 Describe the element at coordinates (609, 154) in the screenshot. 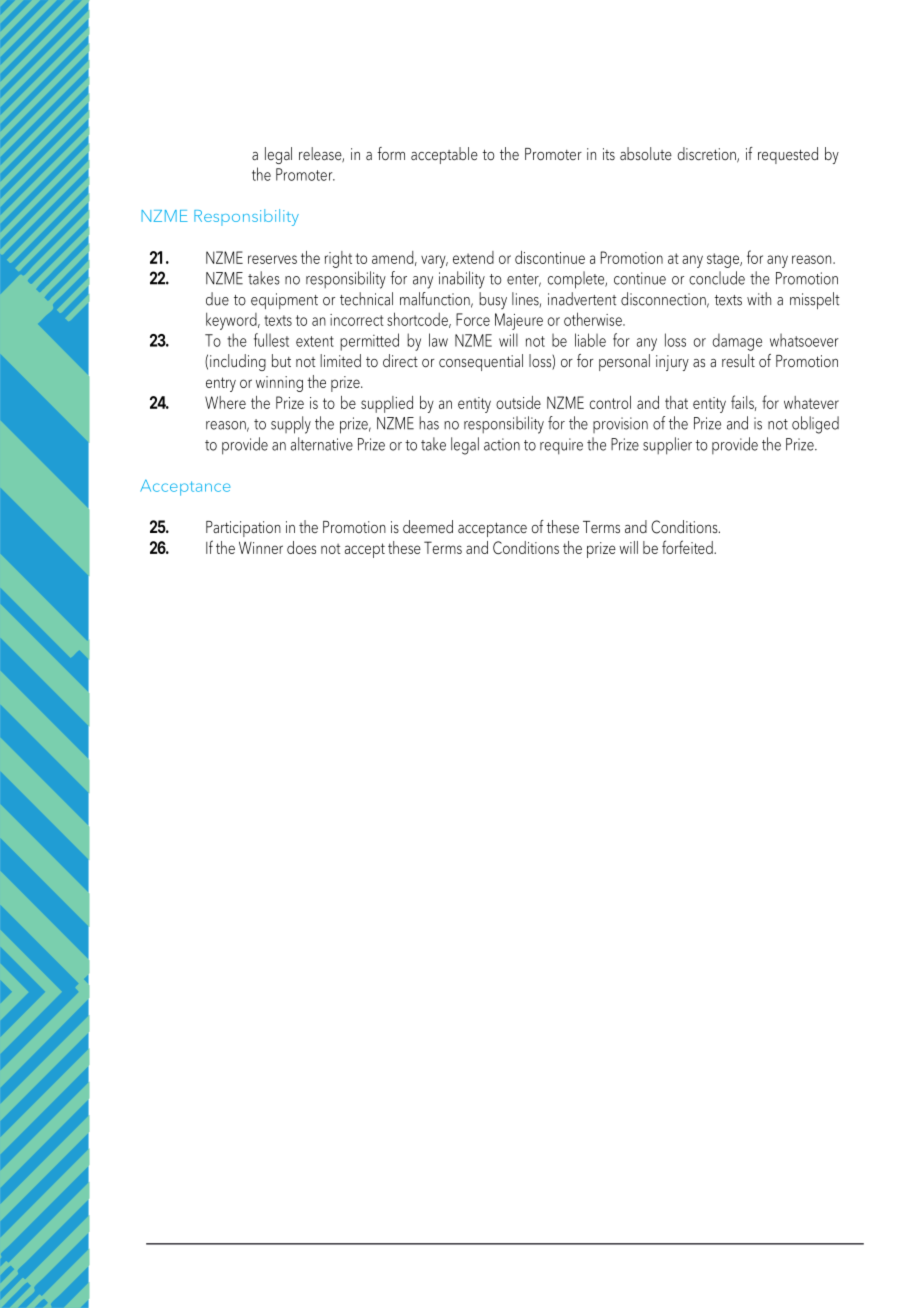

I see `its` at that location.
